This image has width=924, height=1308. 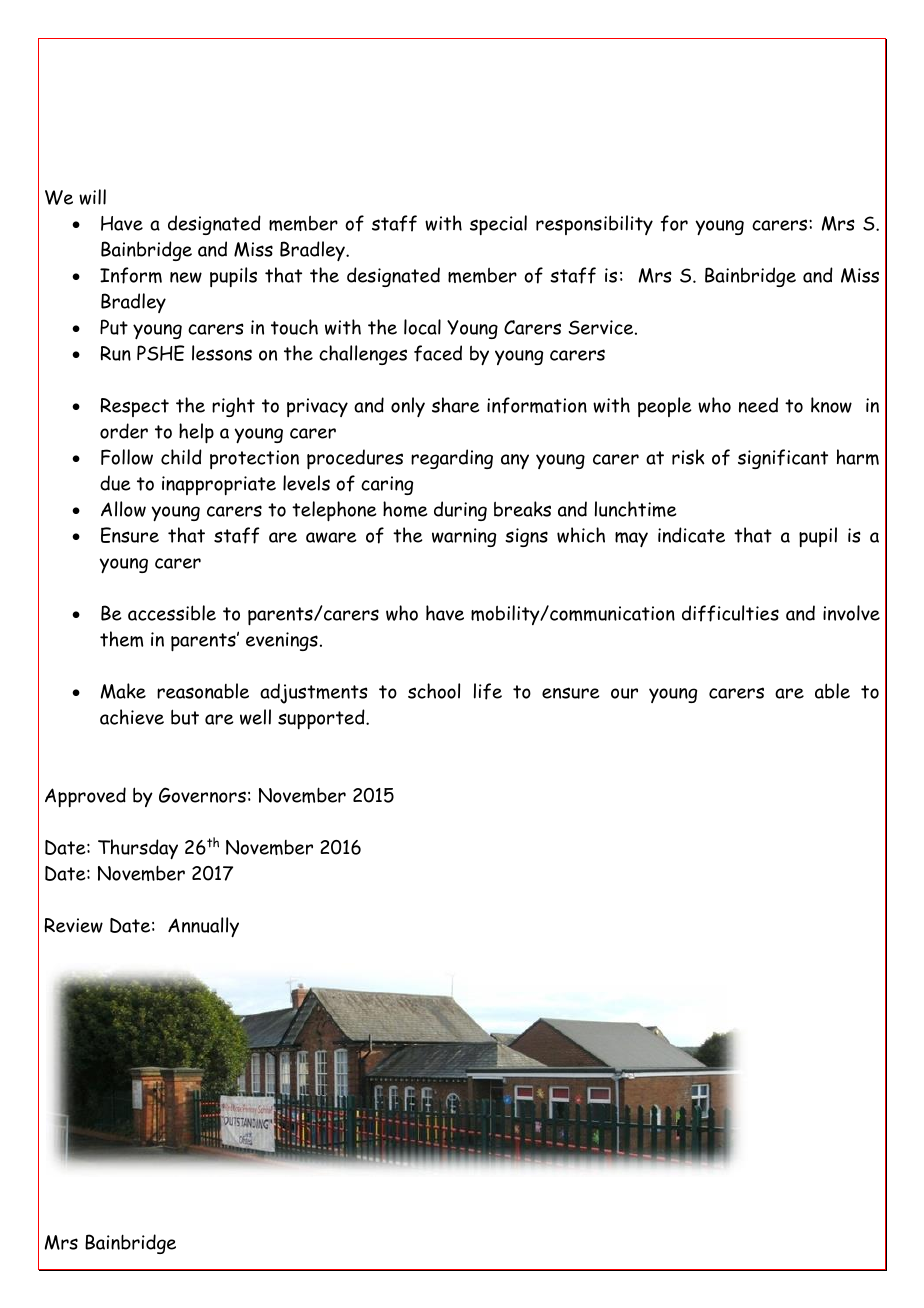 What do you see at coordinates (185, 717) in the image?
I see `but` at bounding box center [185, 717].
